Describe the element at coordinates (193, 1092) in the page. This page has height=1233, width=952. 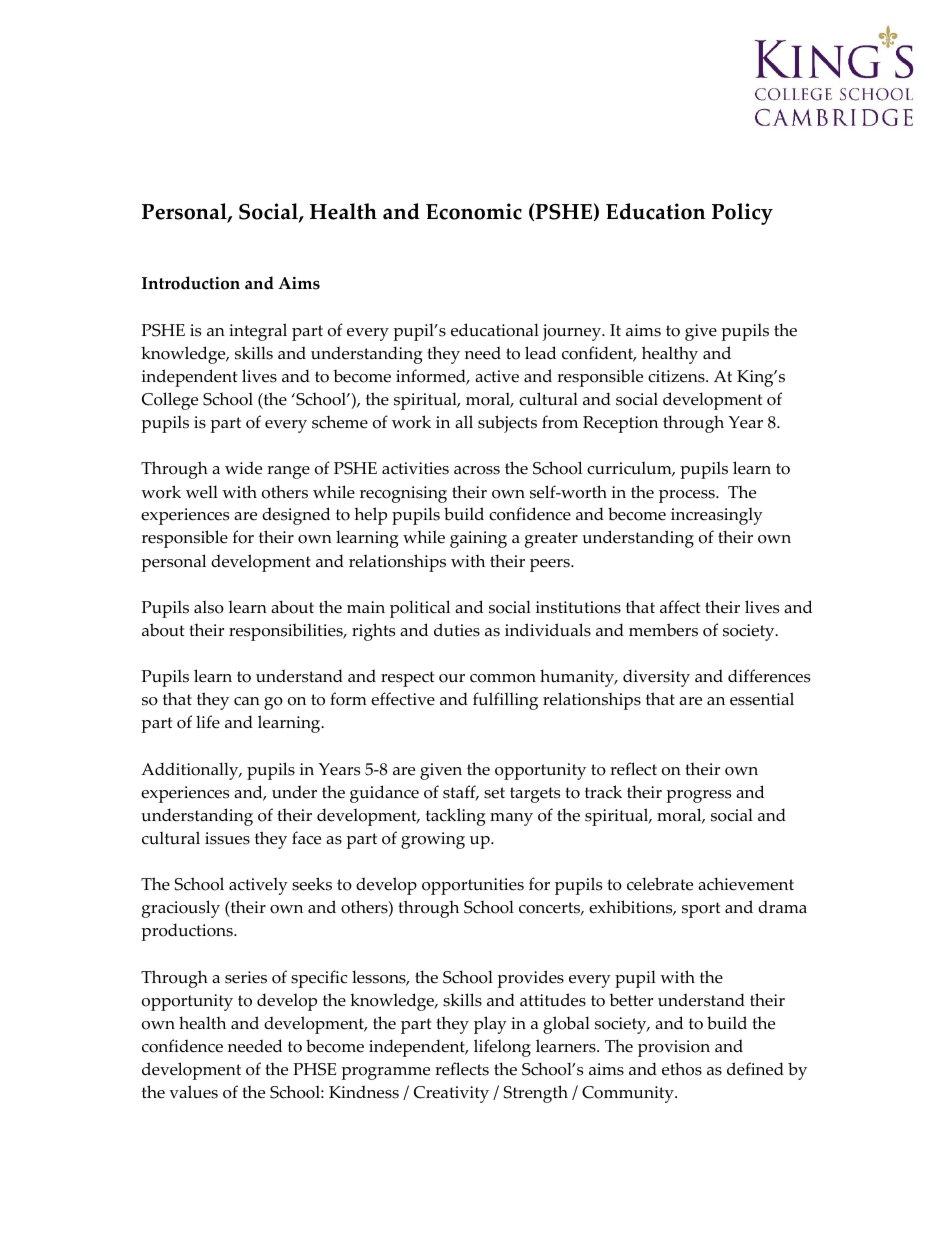
I see `values` at that location.
